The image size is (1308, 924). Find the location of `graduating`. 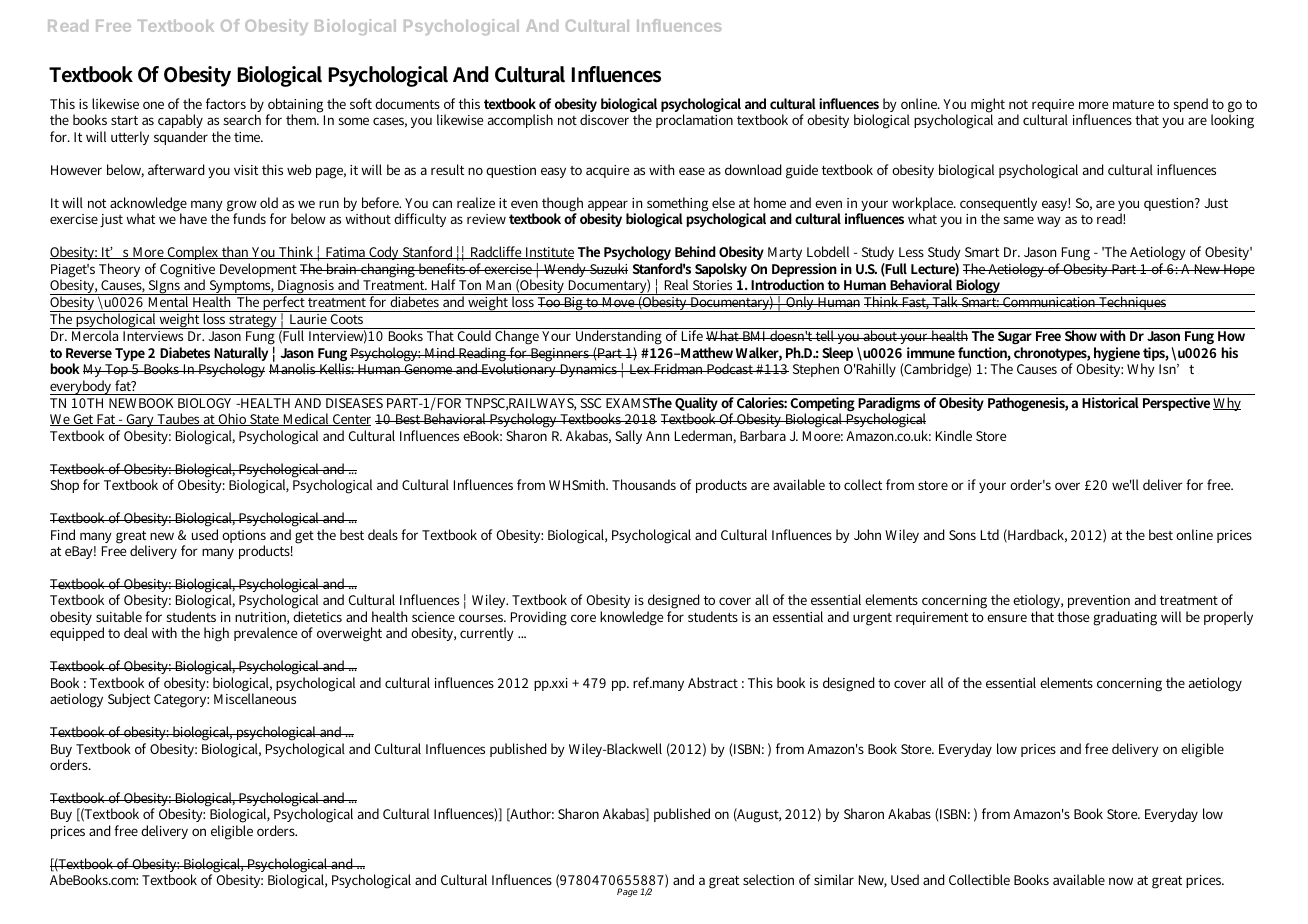

graduating is located at coordinates (1125, 618).
